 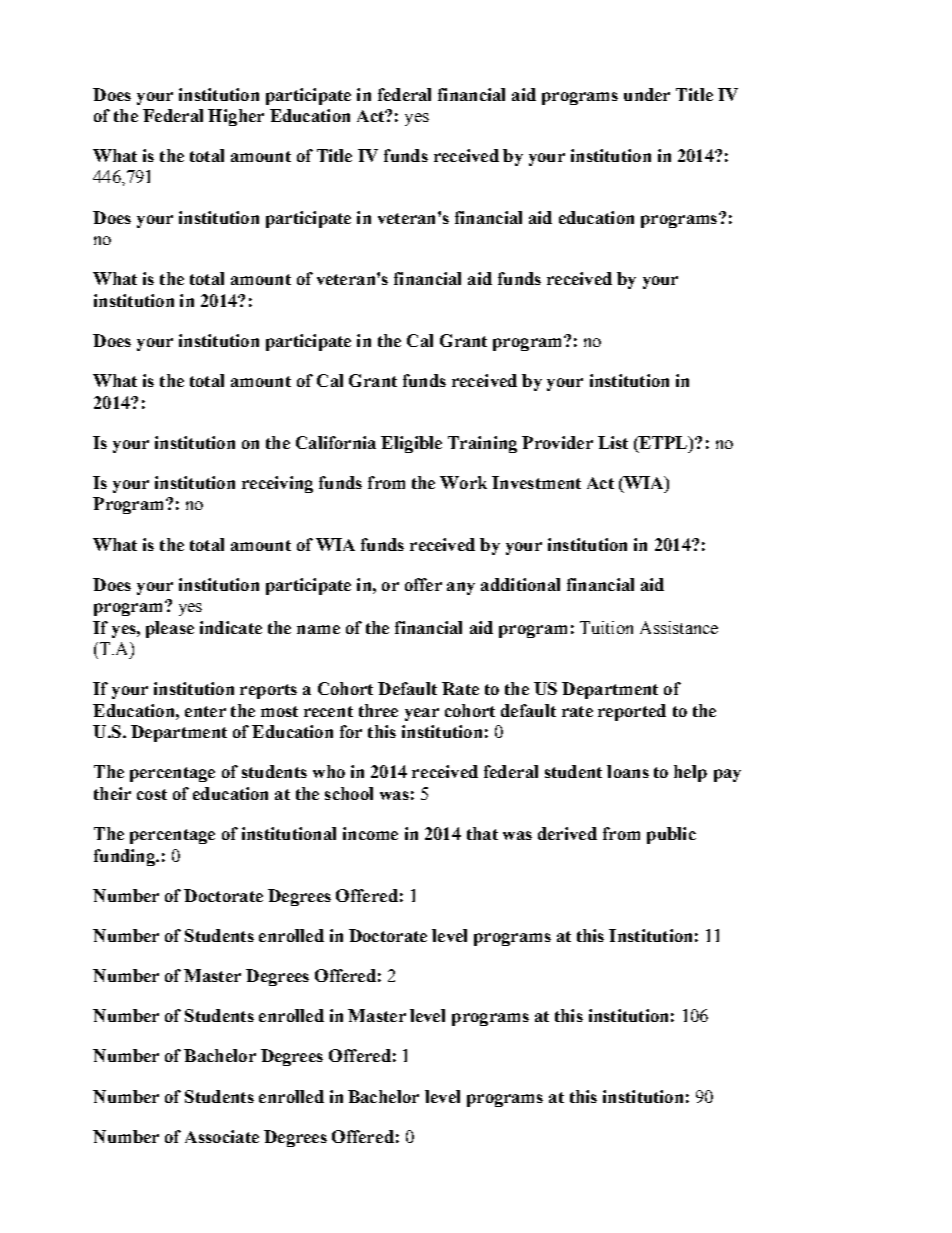 I want to click on any, so click(x=461, y=588).
